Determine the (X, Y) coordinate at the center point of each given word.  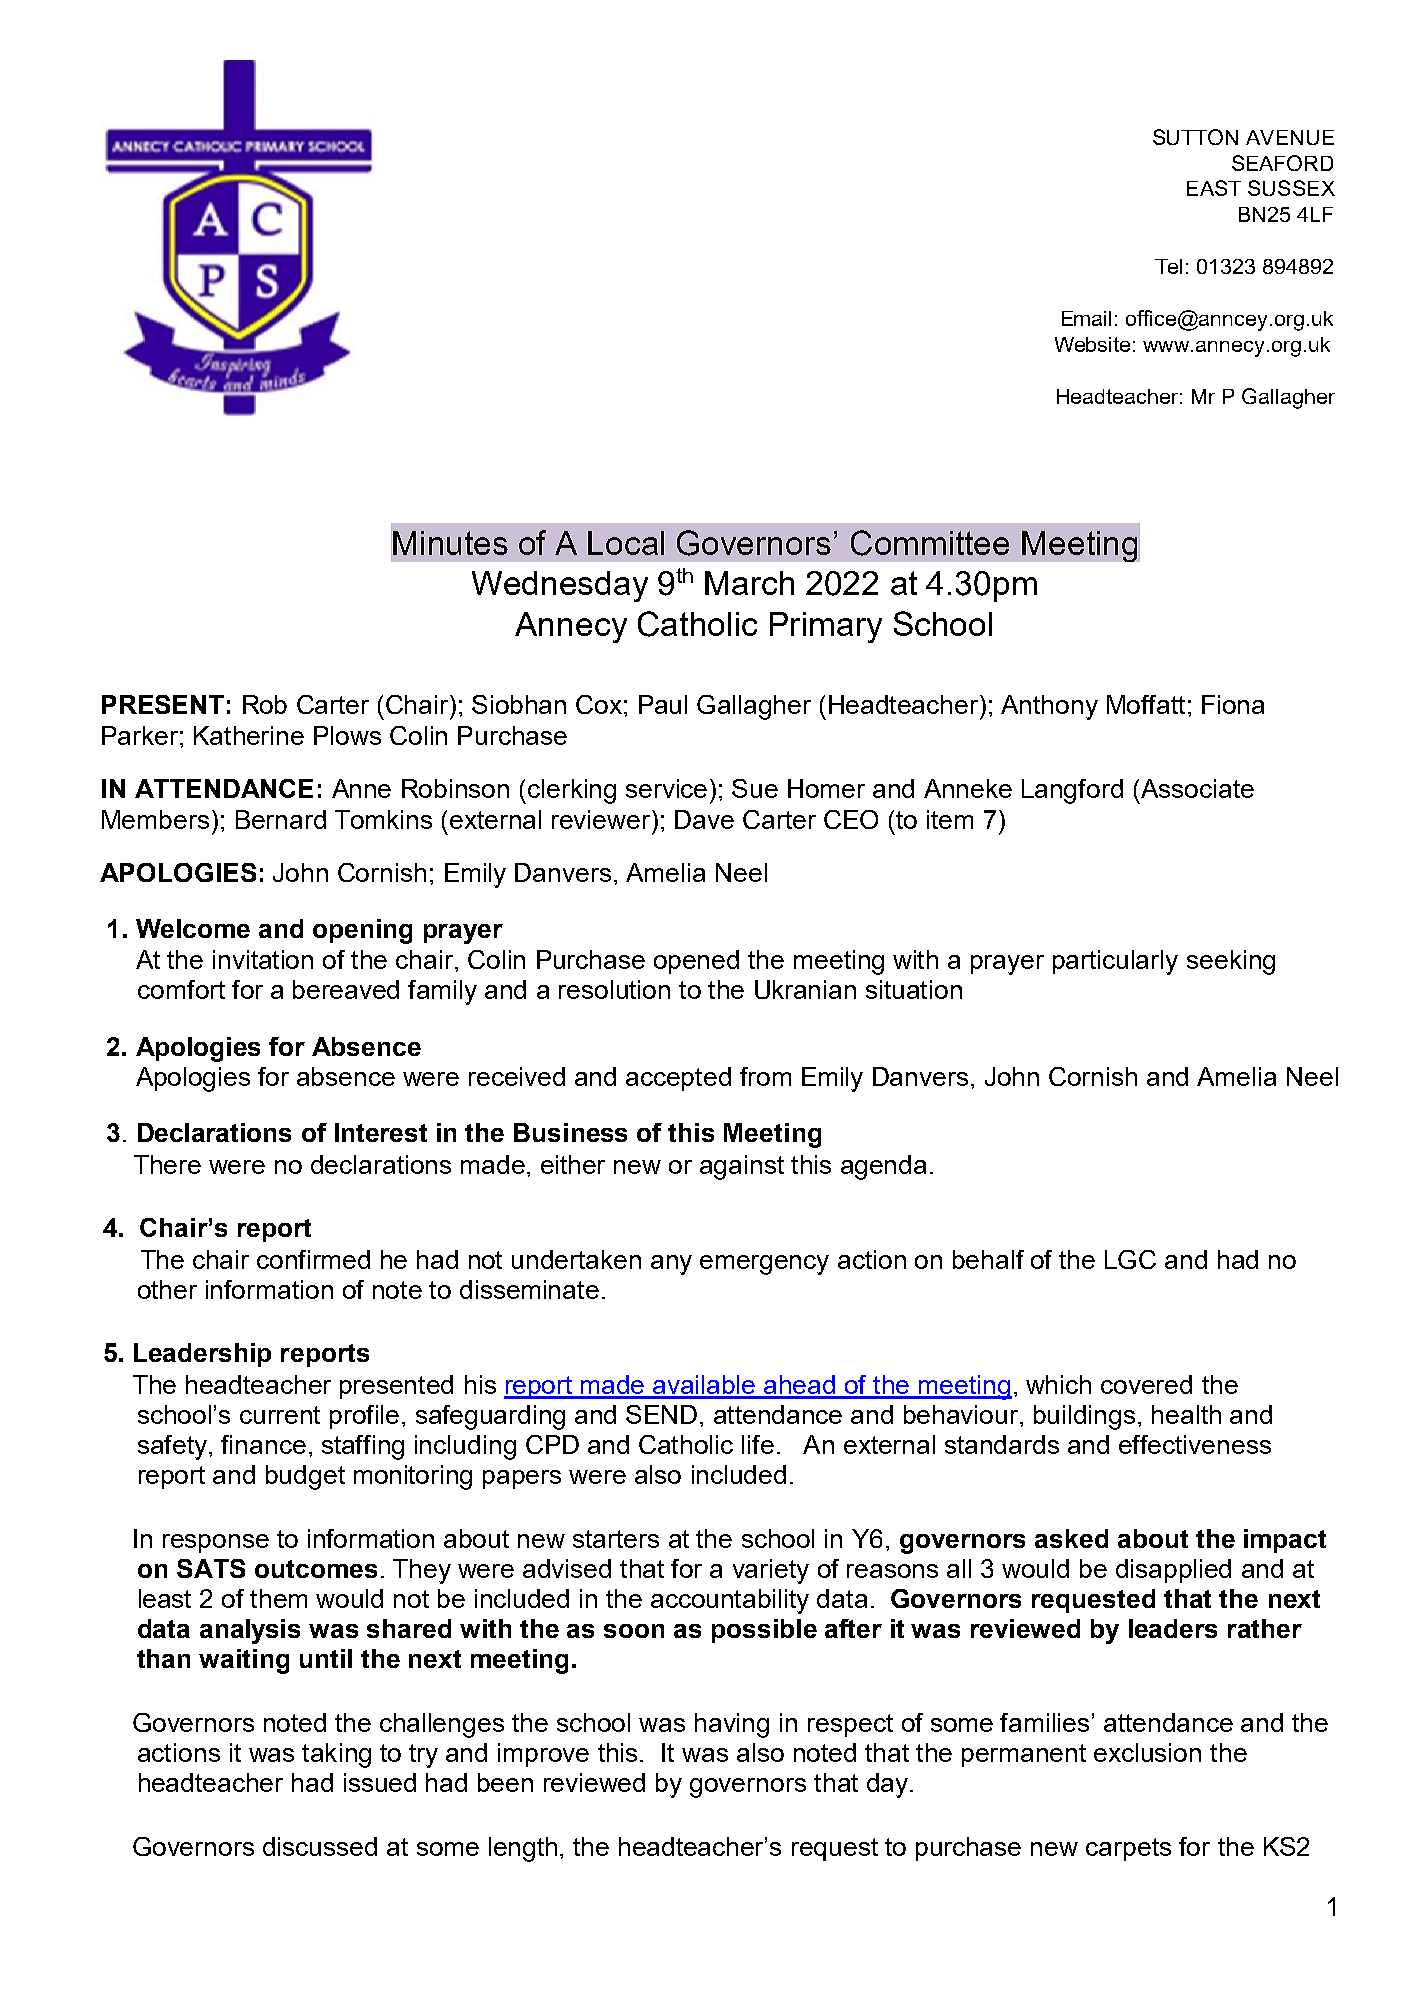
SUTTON (1195, 137)
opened (696, 962)
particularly (1115, 962)
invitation (263, 959)
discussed (320, 1846)
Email (1086, 318)
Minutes (450, 543)
